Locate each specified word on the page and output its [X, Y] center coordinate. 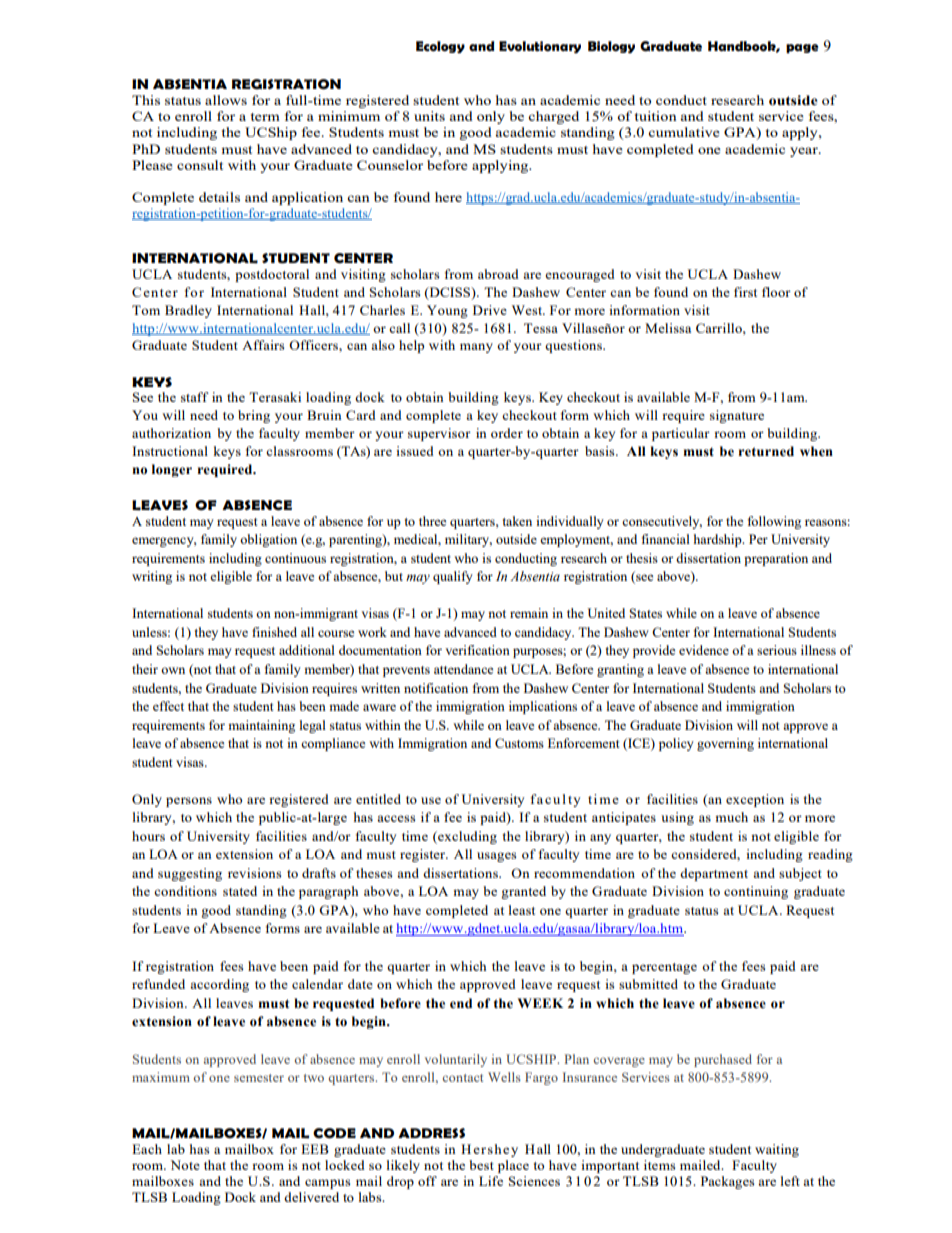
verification [477, 650]
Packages [727, 1182]
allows [226, 100]
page [802, 49]
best [481, 1165]
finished [274, 632]
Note [185, 1165]
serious [777, 650]
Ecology [440, 47]
